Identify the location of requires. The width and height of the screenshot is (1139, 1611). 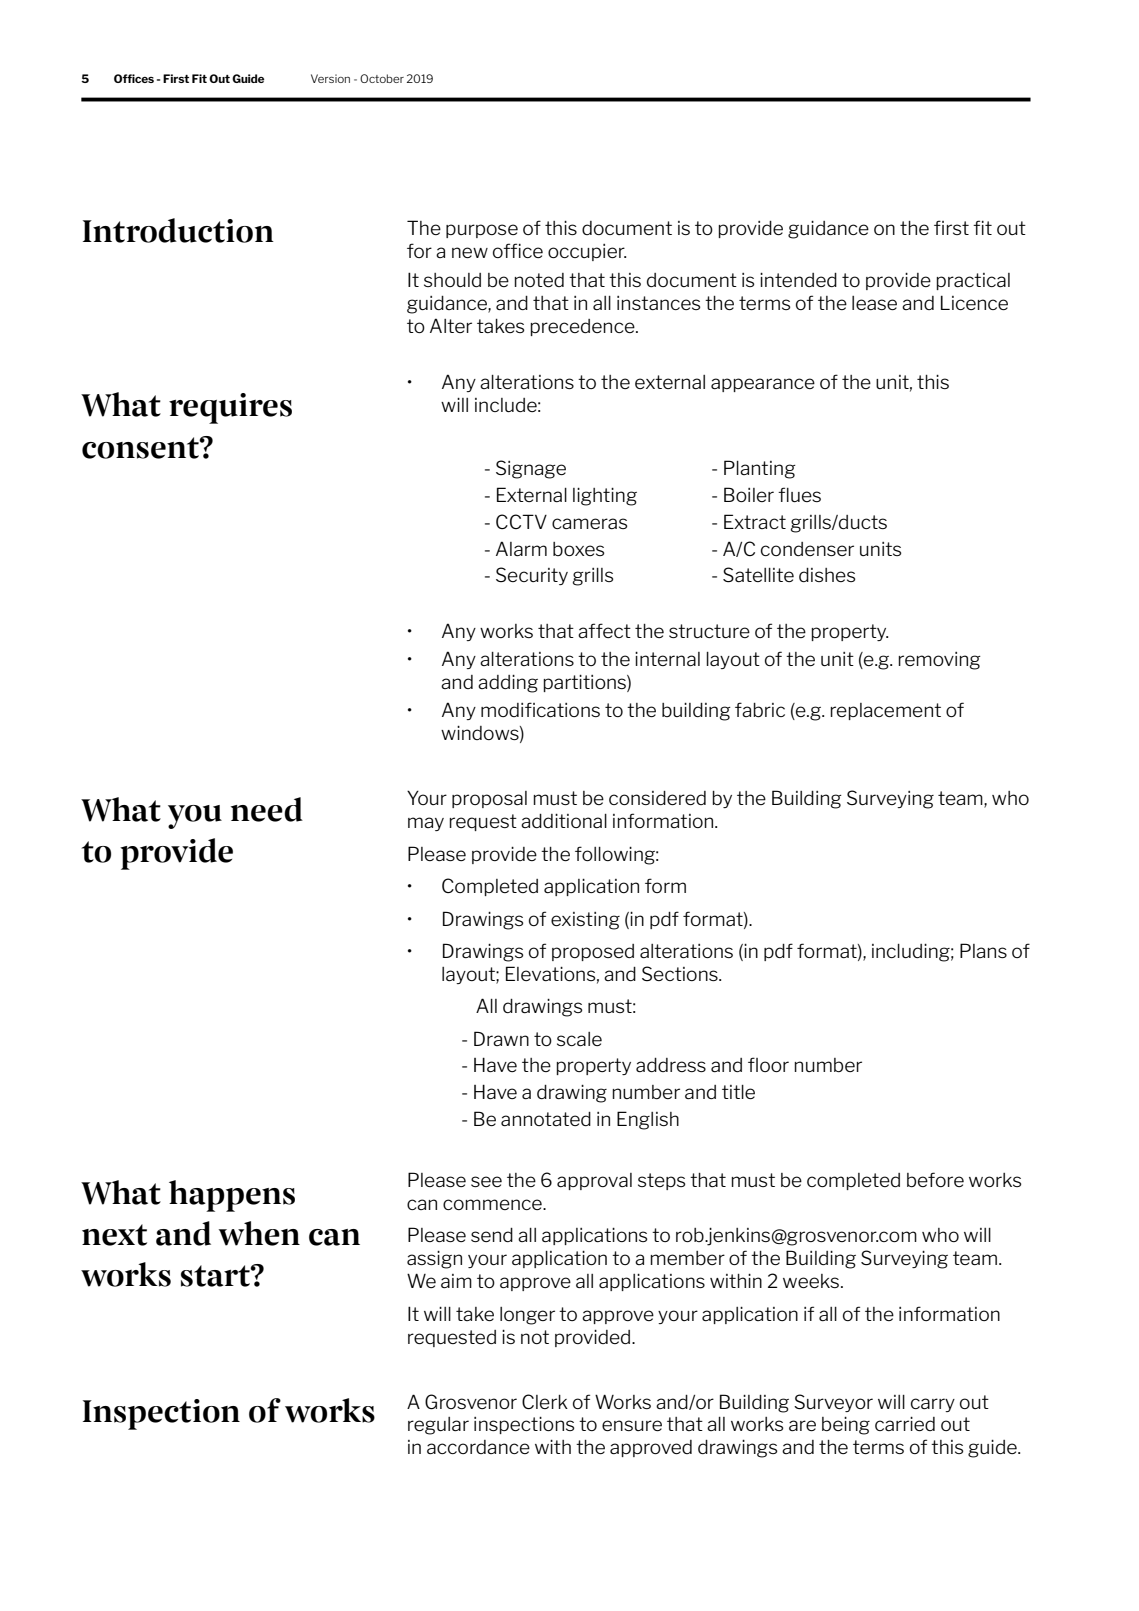
(230, 408).
